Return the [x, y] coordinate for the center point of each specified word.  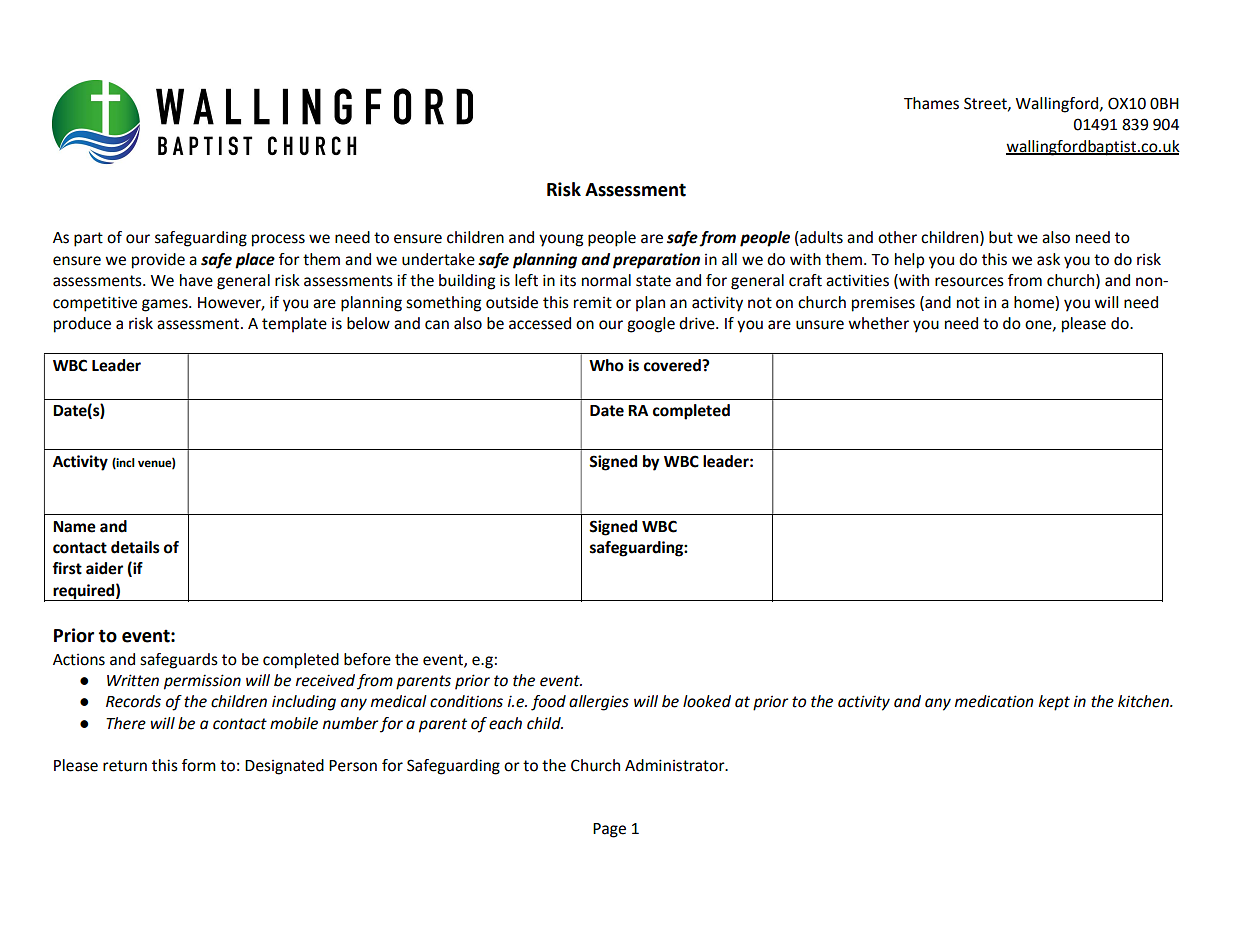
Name [74, 527]
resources [969, 282]
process [278, 240]
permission [202, 682]
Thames [931, 103]
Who [606, 365]
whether [878, 323]
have [196, 280]
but [1001, 237]
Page [609, 830]
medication [994, 701]
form [199, 765]
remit [593, 303]
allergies [599, 703]
